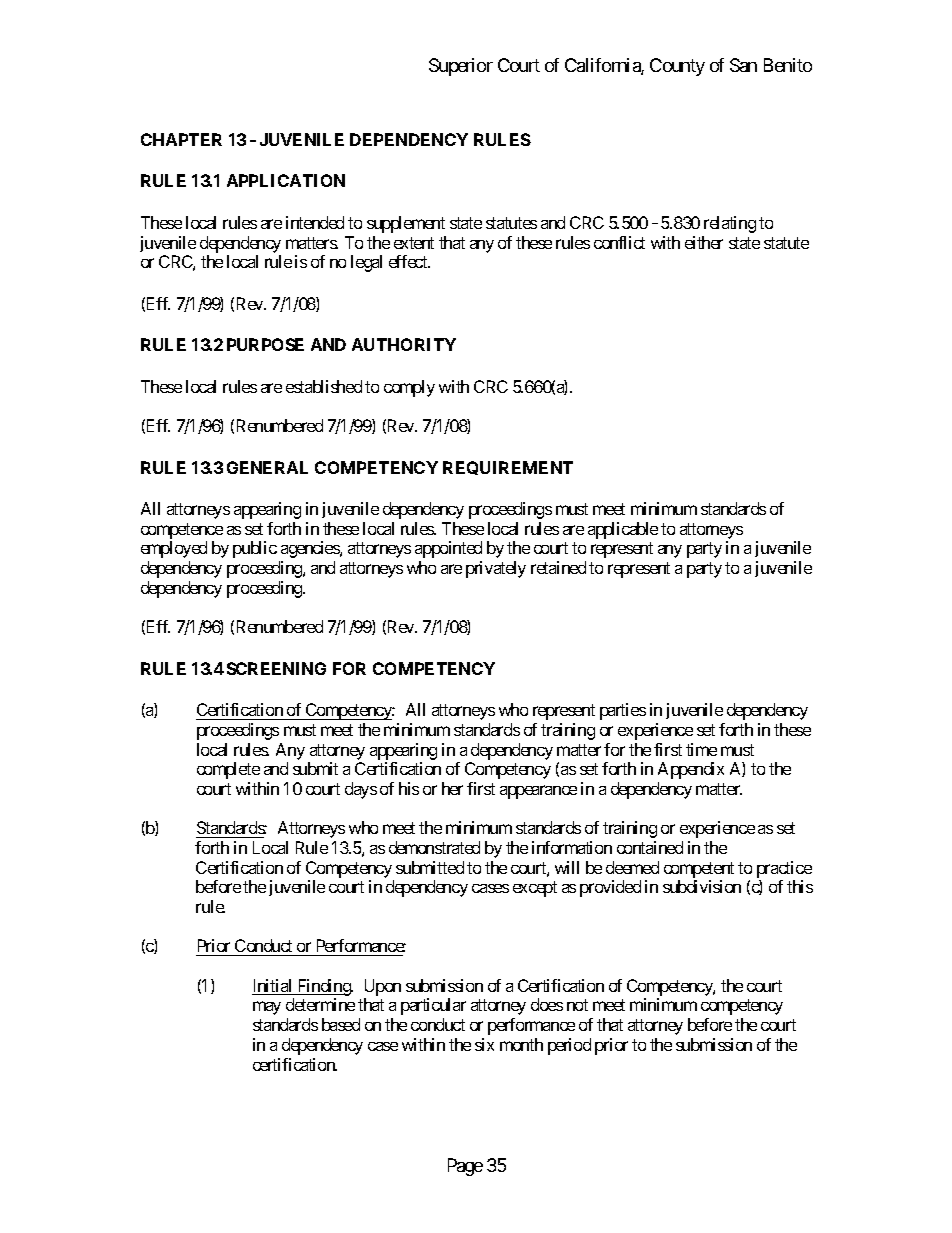 The image size is (952, 1233). What do you see at coordinates (743, 65) in the image?
I see `San` at bounding box center [743, 65].
